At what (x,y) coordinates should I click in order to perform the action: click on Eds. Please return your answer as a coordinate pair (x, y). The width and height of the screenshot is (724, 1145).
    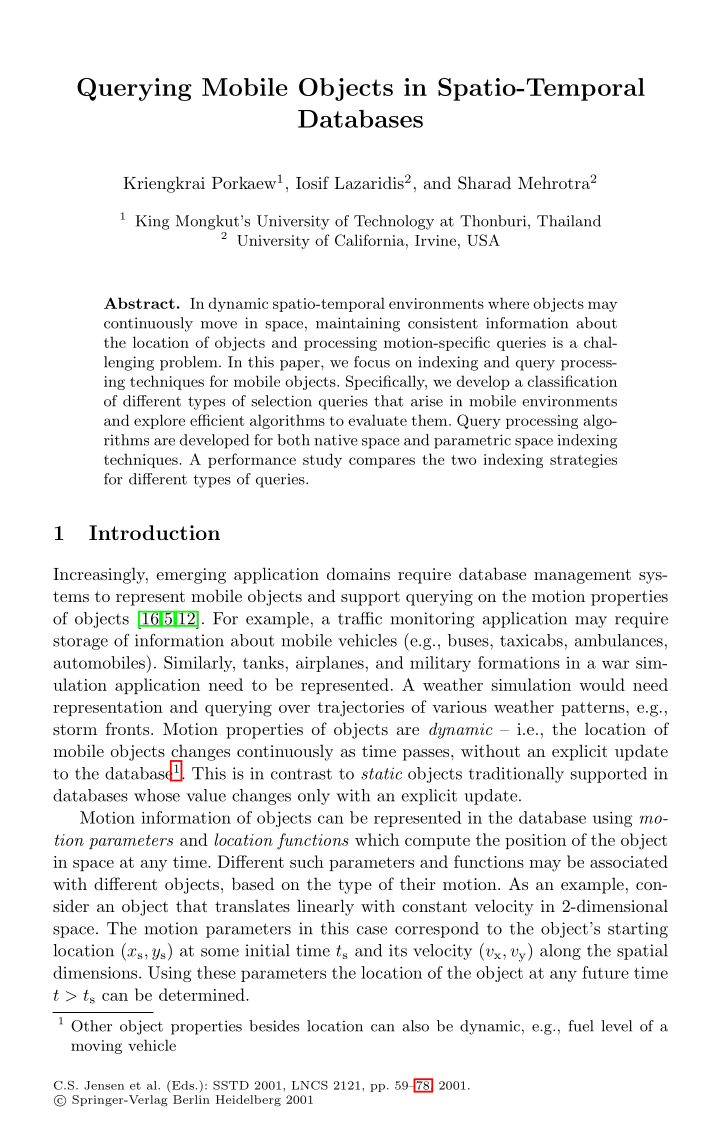
    Looking at the image, I should click on (182, 1085).
